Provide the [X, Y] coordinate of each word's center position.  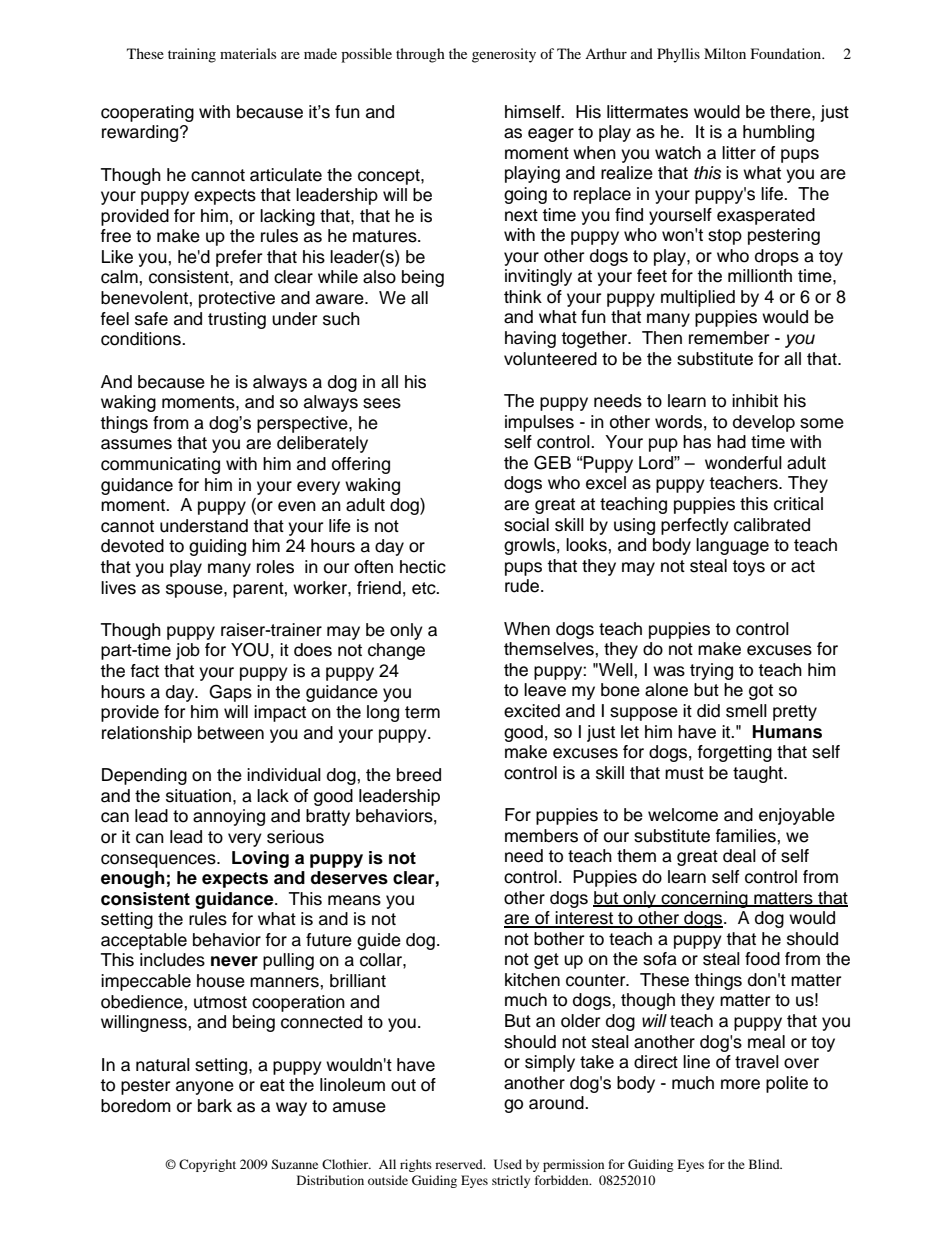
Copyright [207, 1165]
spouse [195, 591]
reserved [460, 1164]
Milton [725, 53]
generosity [504, 55]
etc [425, 588]
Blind [765, 1164]
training [192, 55]
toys [748, 568]
